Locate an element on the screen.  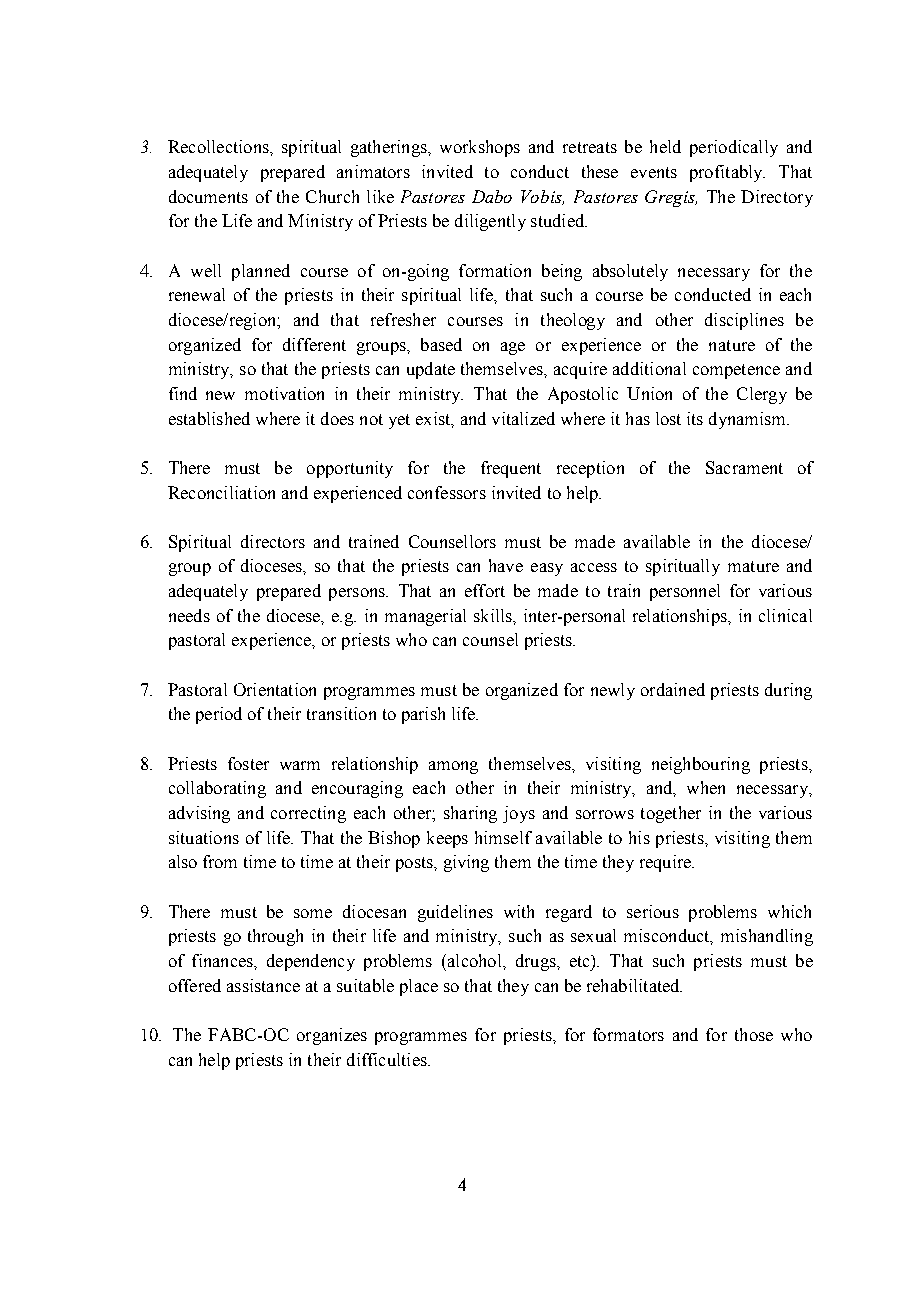
update is located at coordinates (431, 370).
